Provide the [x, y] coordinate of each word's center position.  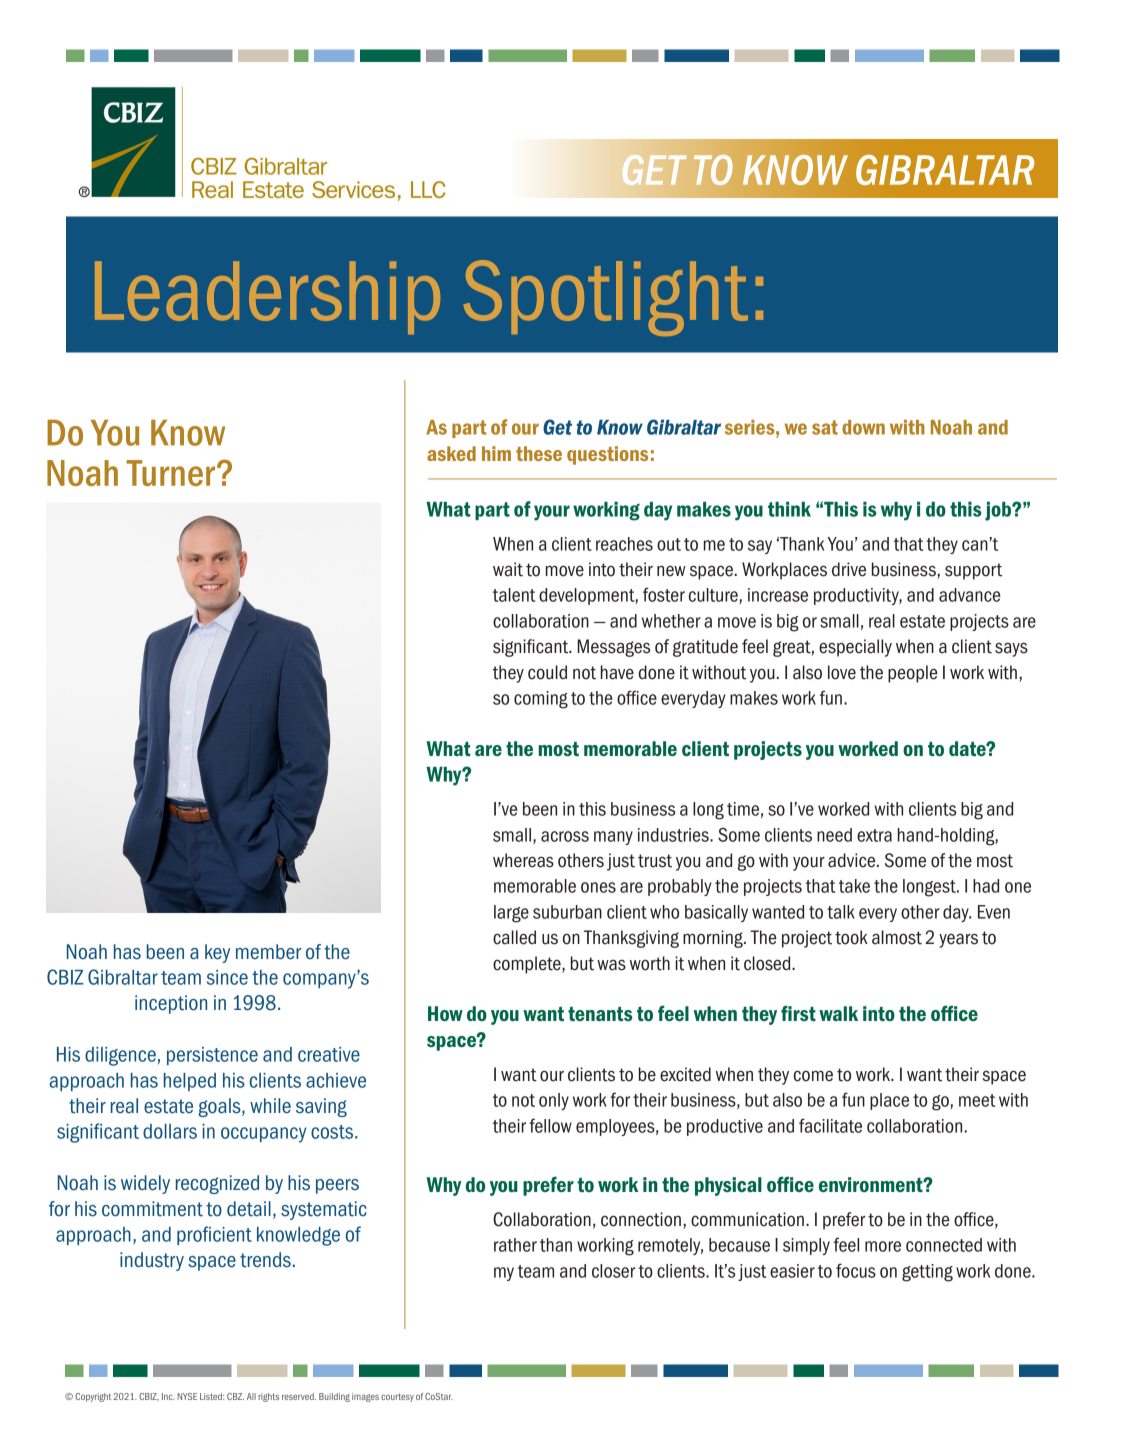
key [217, 953]
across [565, 836]
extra [874, 835]
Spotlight [606, 298]
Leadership [267, 297]
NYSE [187, 1396]
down [863, 427]
